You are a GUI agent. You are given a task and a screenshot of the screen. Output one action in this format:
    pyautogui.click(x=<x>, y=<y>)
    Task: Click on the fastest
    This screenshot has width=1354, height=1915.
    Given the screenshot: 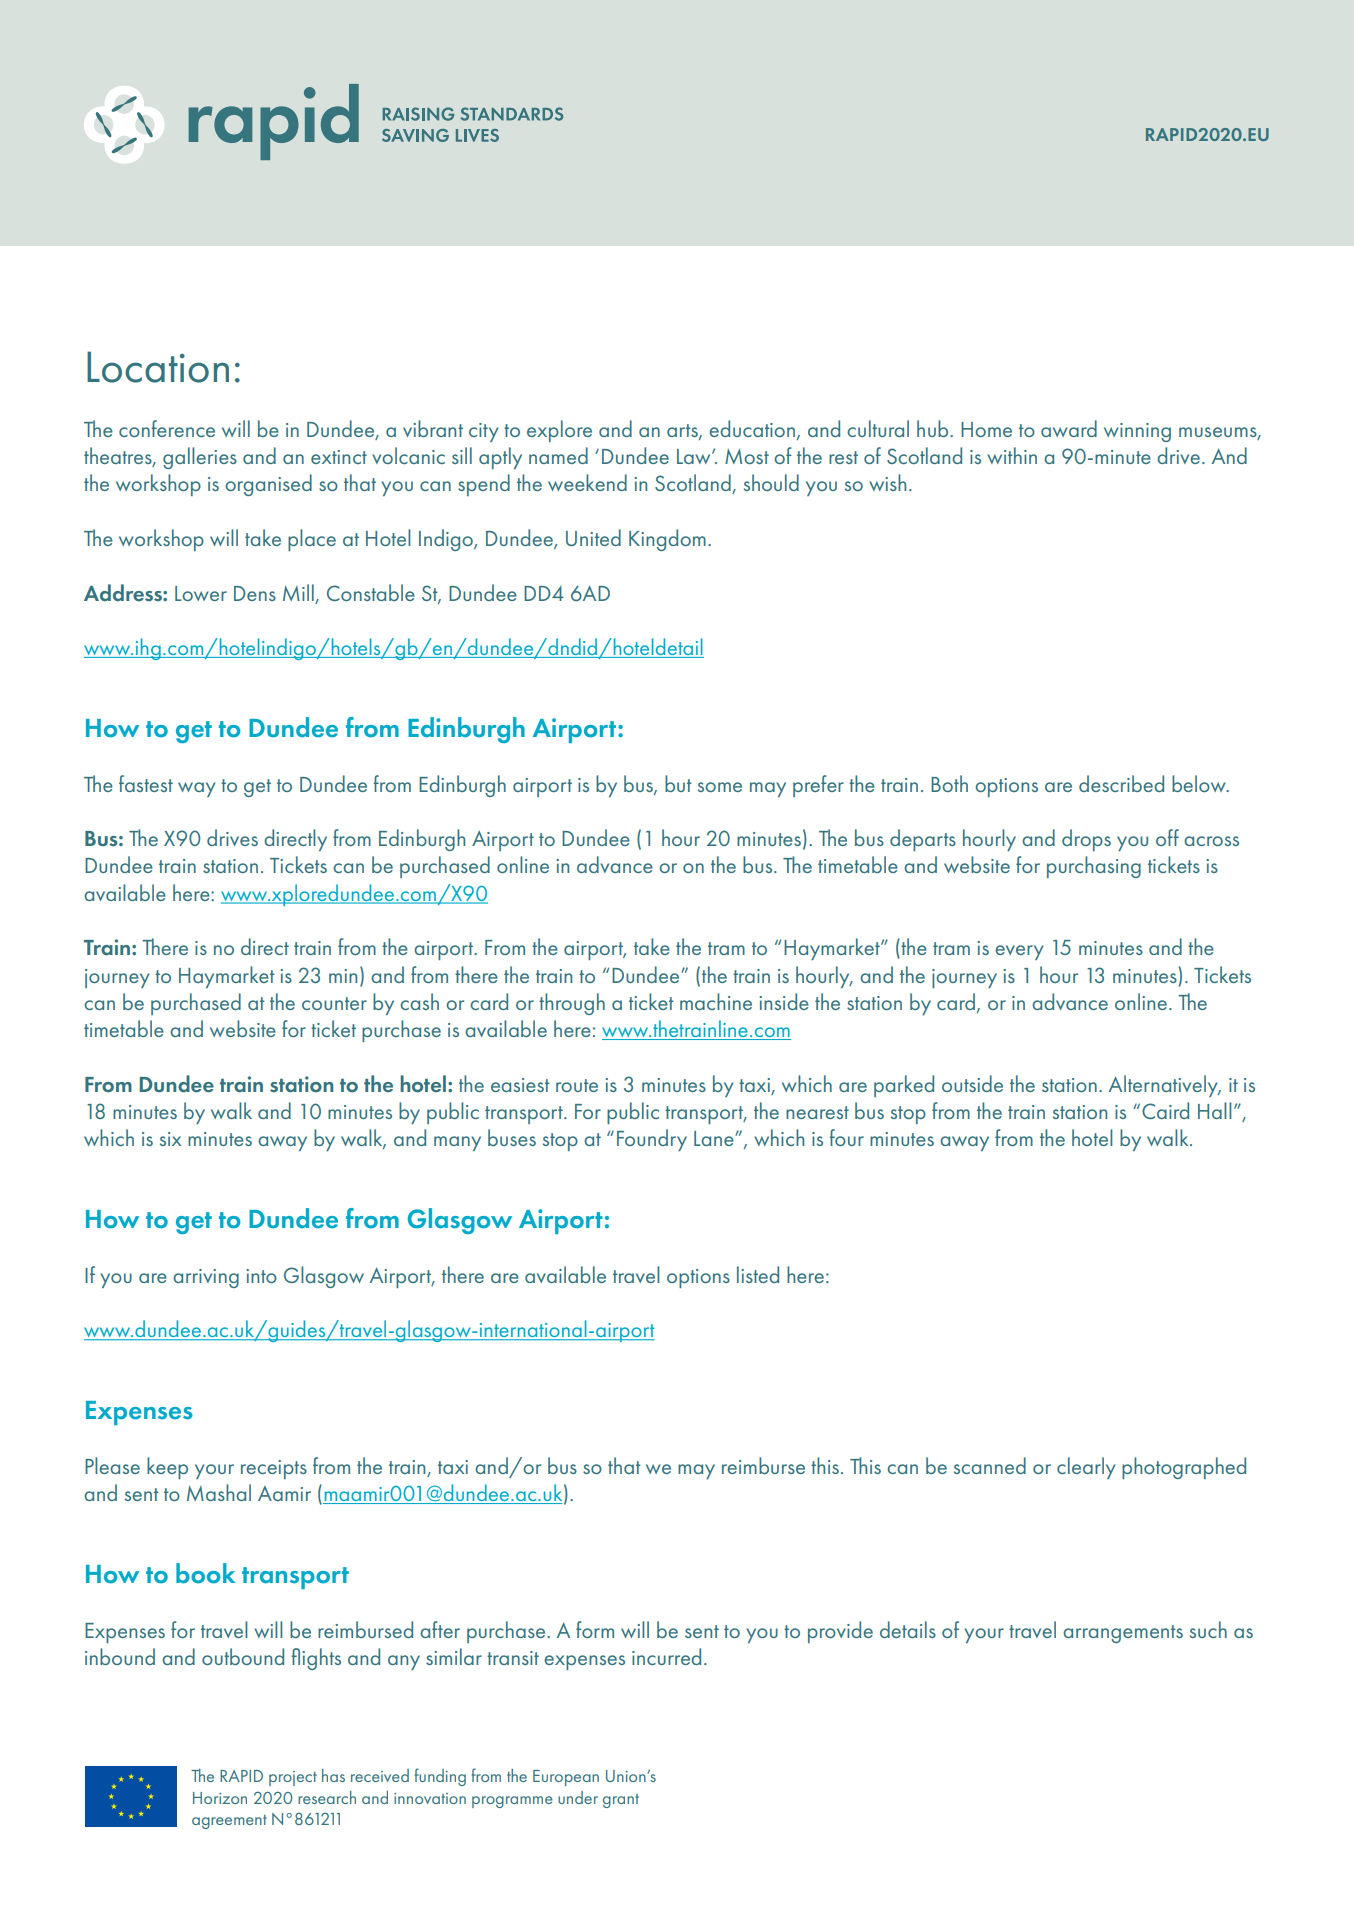 What is the action you would take?
    pyautogui.click(x=146, y=783)
